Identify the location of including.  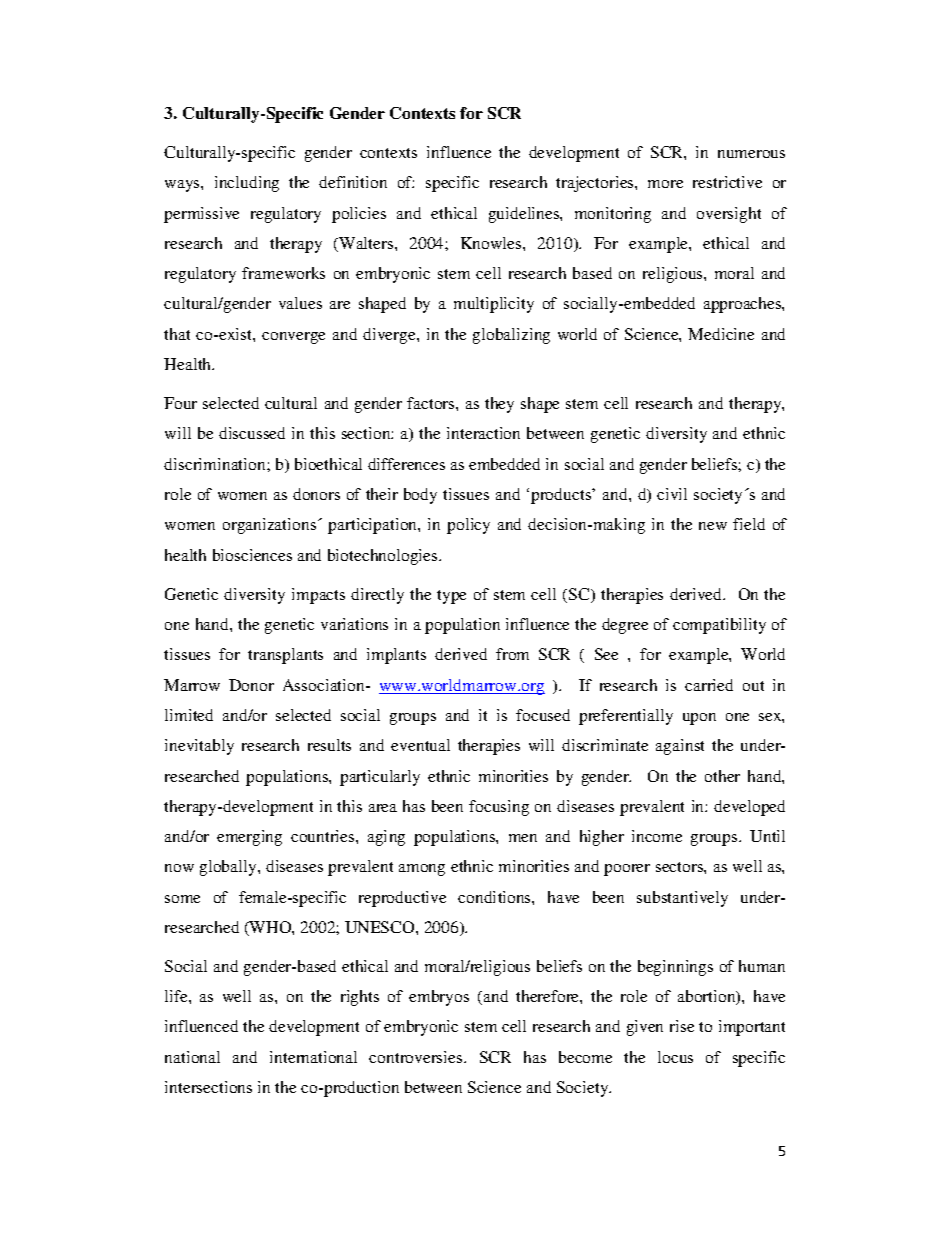
(247, 184).
